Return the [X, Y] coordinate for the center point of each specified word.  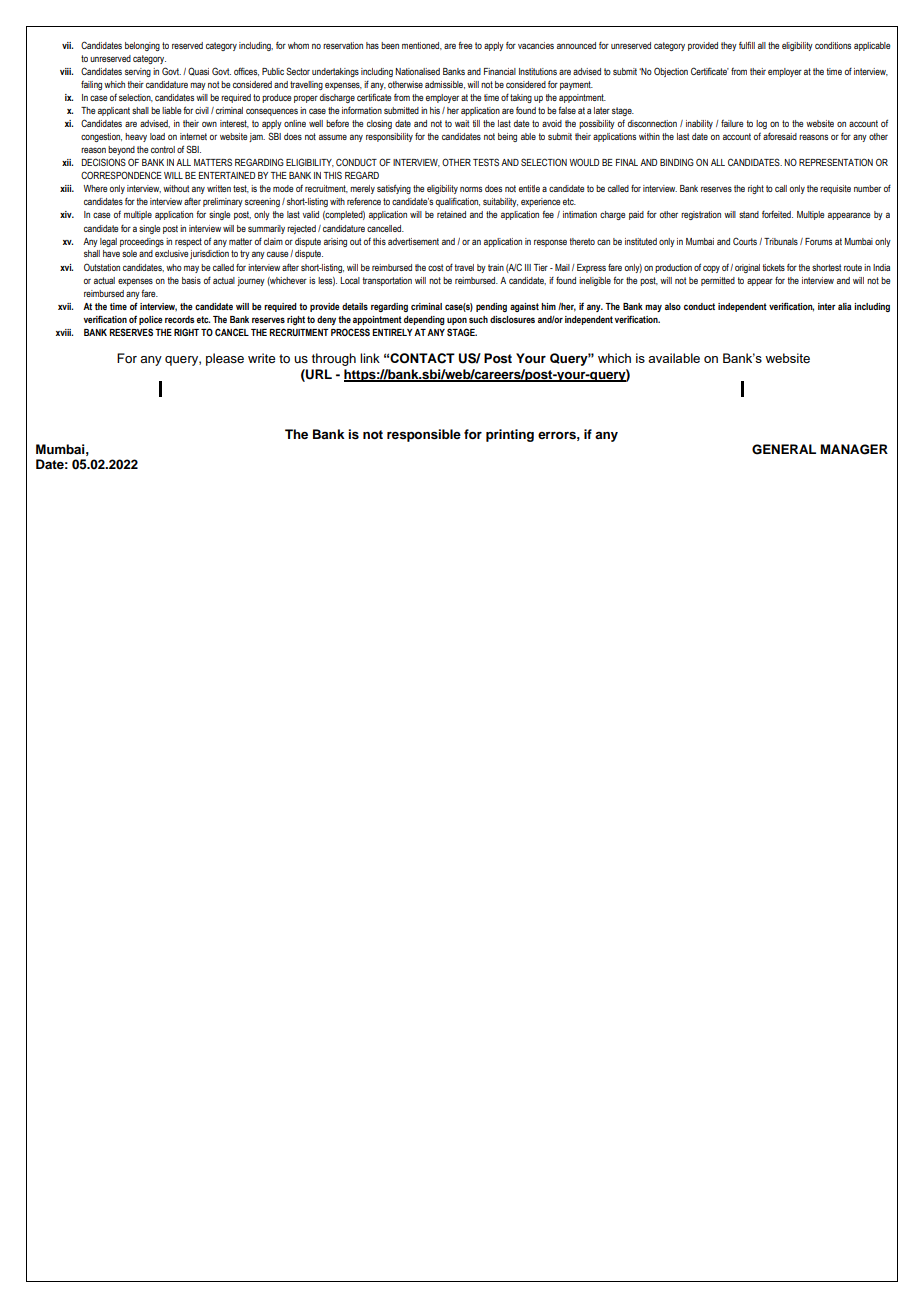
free [465, 45]
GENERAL [784, 449]
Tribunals [781, 241]
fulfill [747, 45]
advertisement [413, 241]
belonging [142, 46]
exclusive [171, 253]
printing [510, 435]
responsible [424, 435]
